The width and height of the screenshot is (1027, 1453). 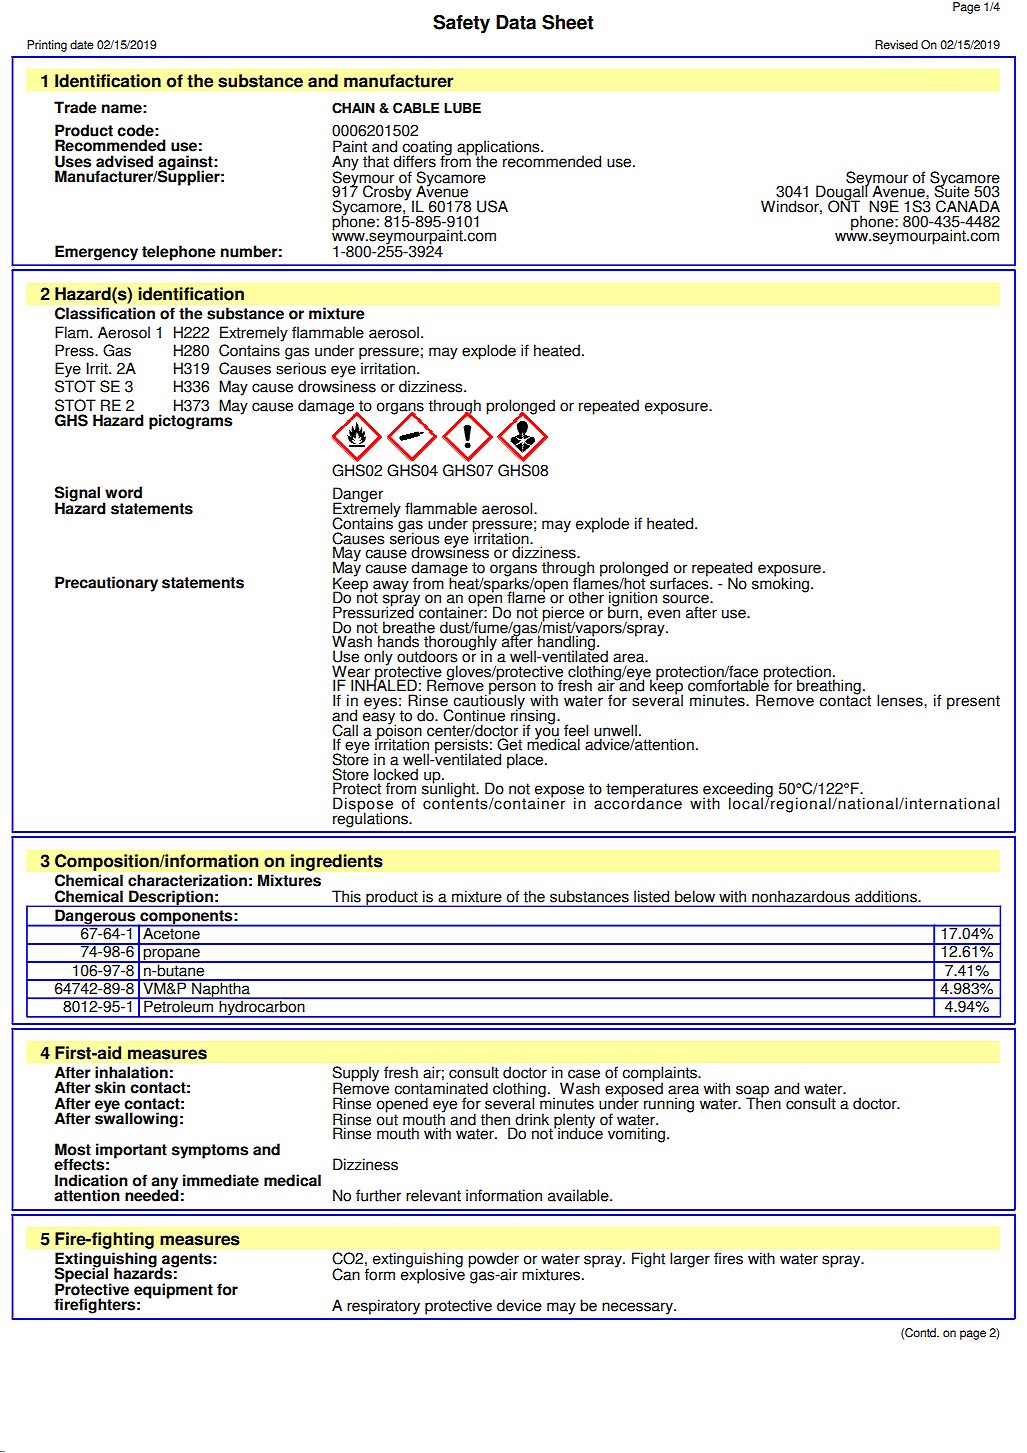 I want to click on source, so click(x=687, y=599).
